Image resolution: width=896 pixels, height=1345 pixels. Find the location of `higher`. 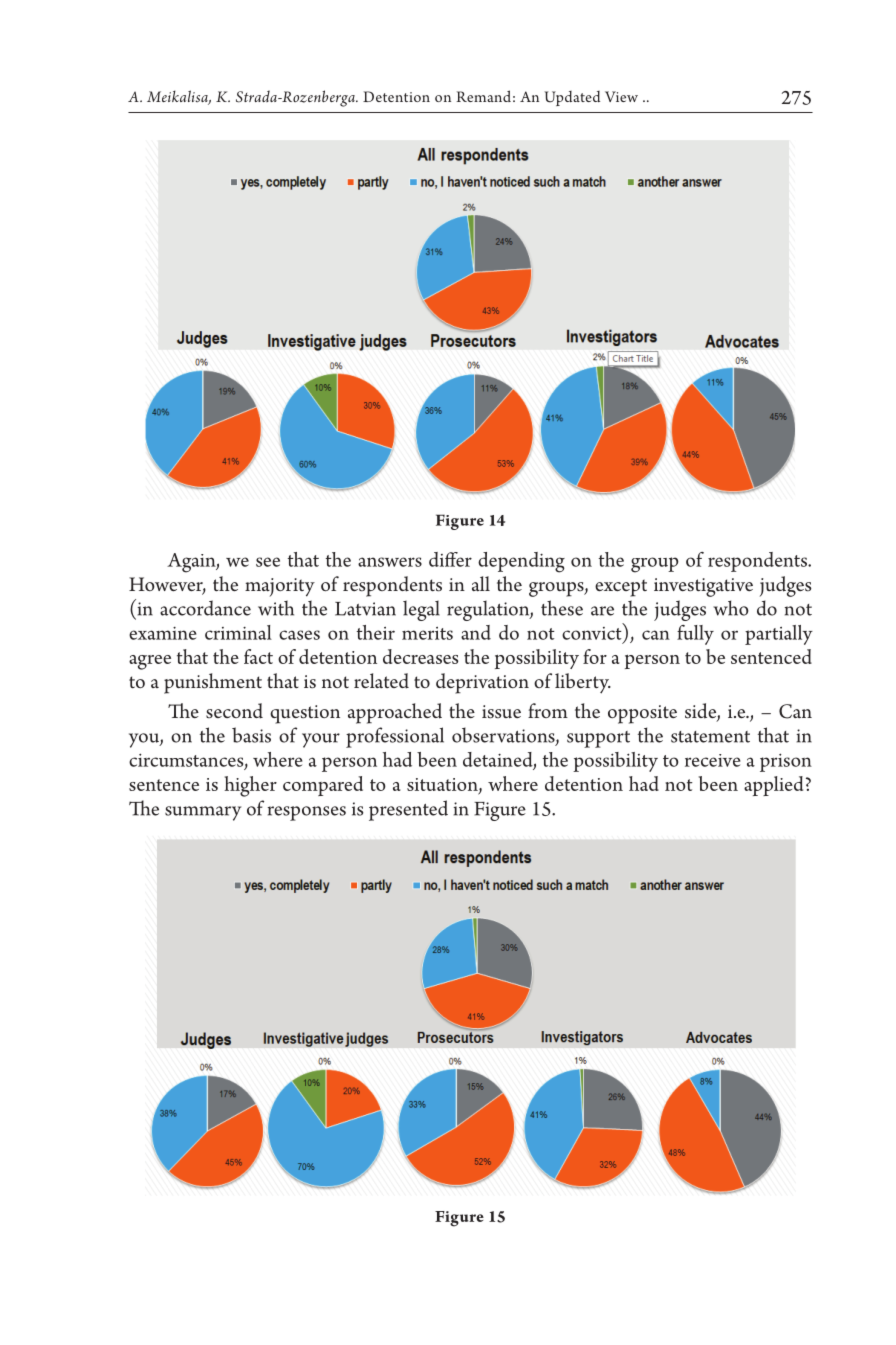

higher is located at coordinates (250, 786).
